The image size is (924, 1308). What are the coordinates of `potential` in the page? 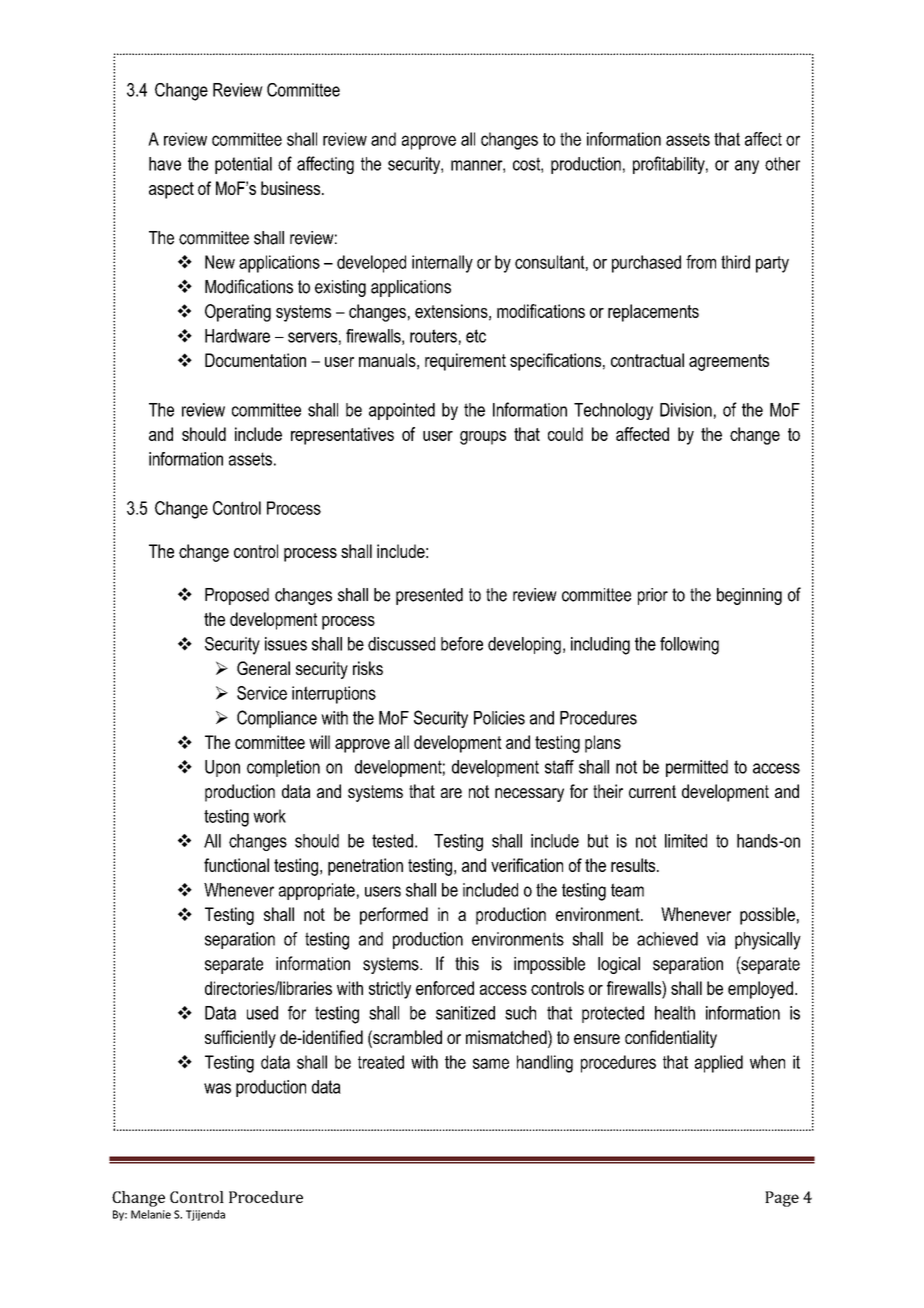 It's located at (243, 165).
